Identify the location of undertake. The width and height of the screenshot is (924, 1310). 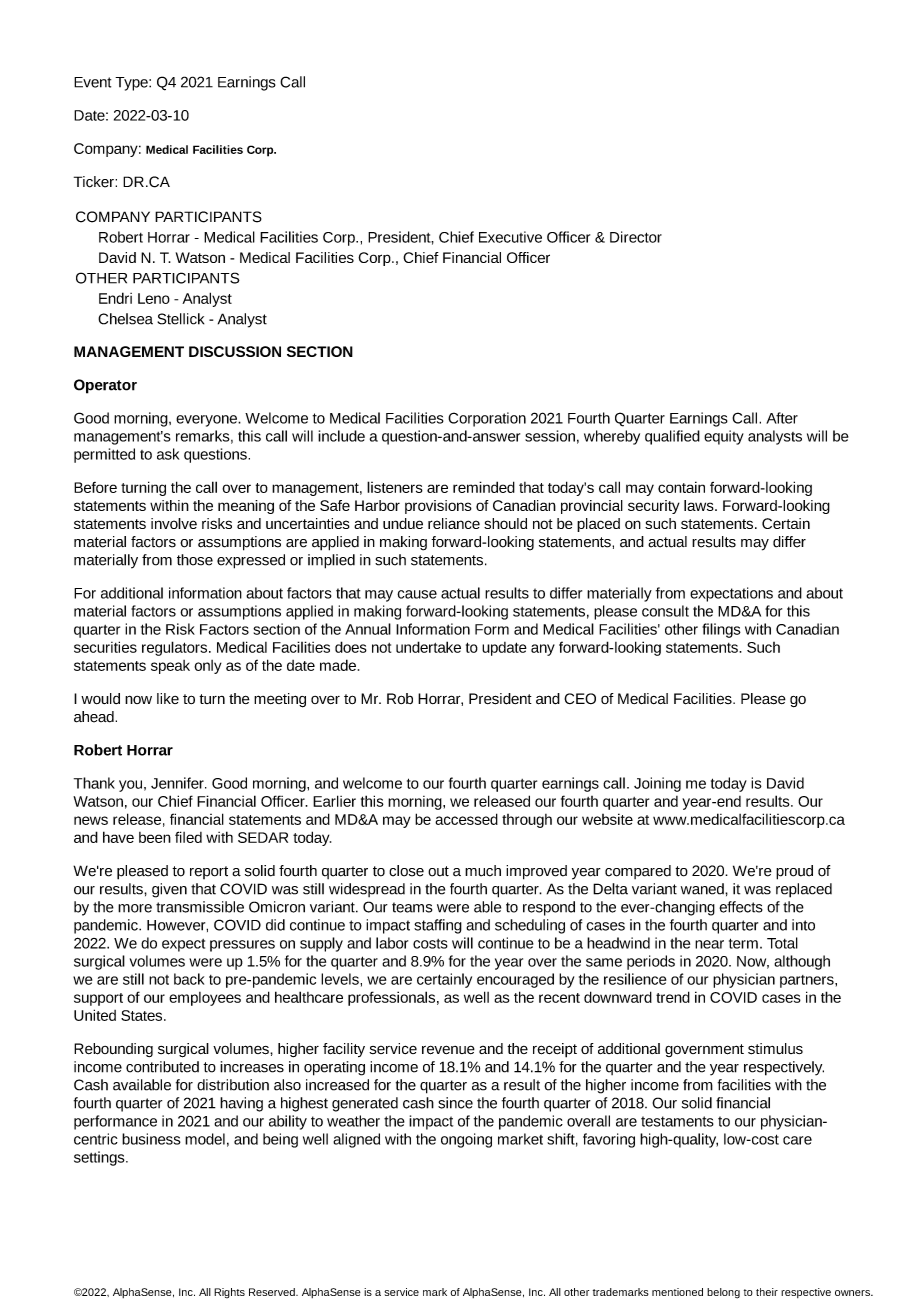
(428, 647).
